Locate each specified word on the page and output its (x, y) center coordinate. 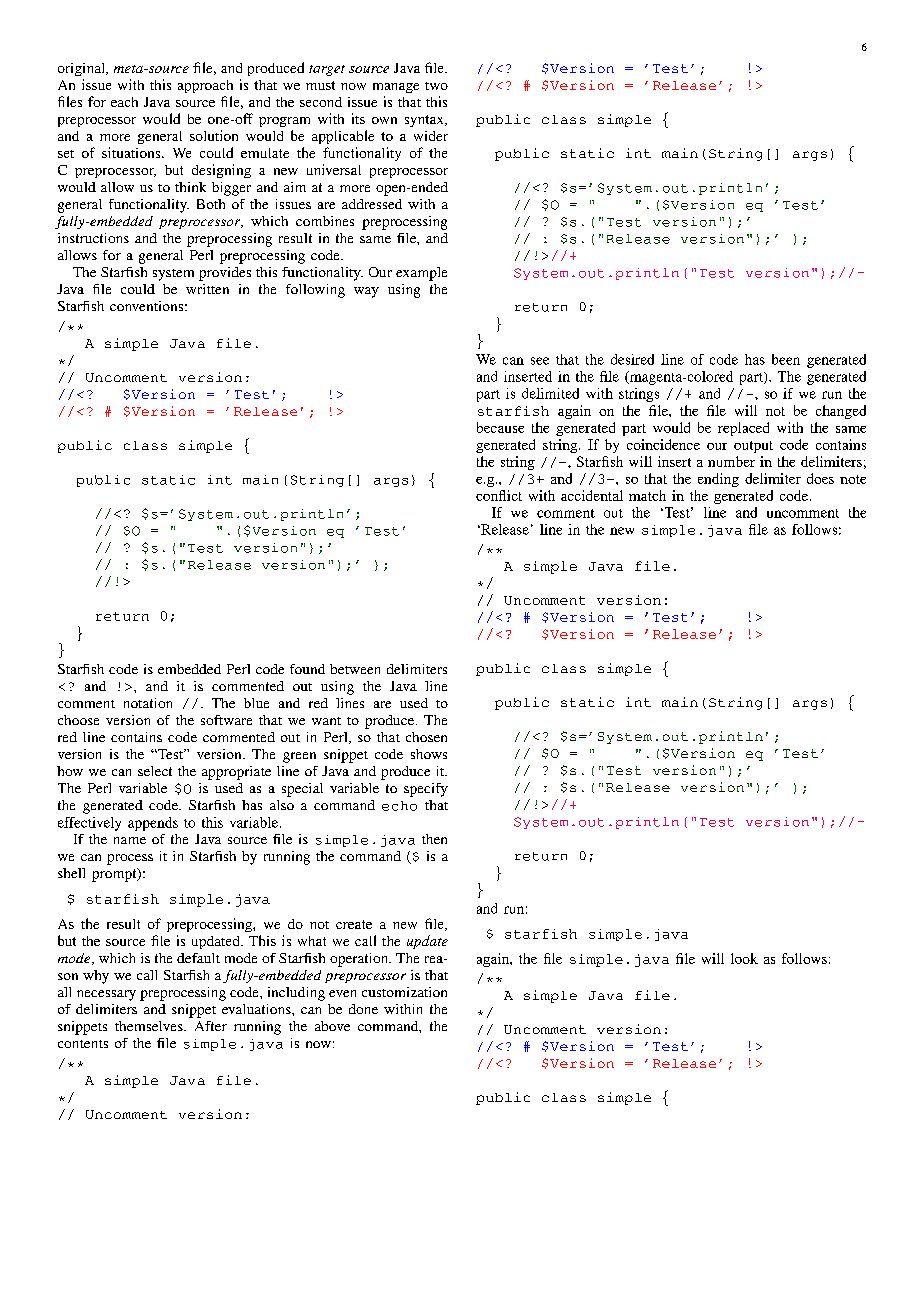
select (155, 771)
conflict (499, 495)
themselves (150, 1026)
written (207, 289)
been (786, 359)
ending (718, 480)
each (124, 102)
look (744, 958)
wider (431, 136)
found (307, 669)
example (421, 274)
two (436, 86)
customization (404, 992)
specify (426, 790)
